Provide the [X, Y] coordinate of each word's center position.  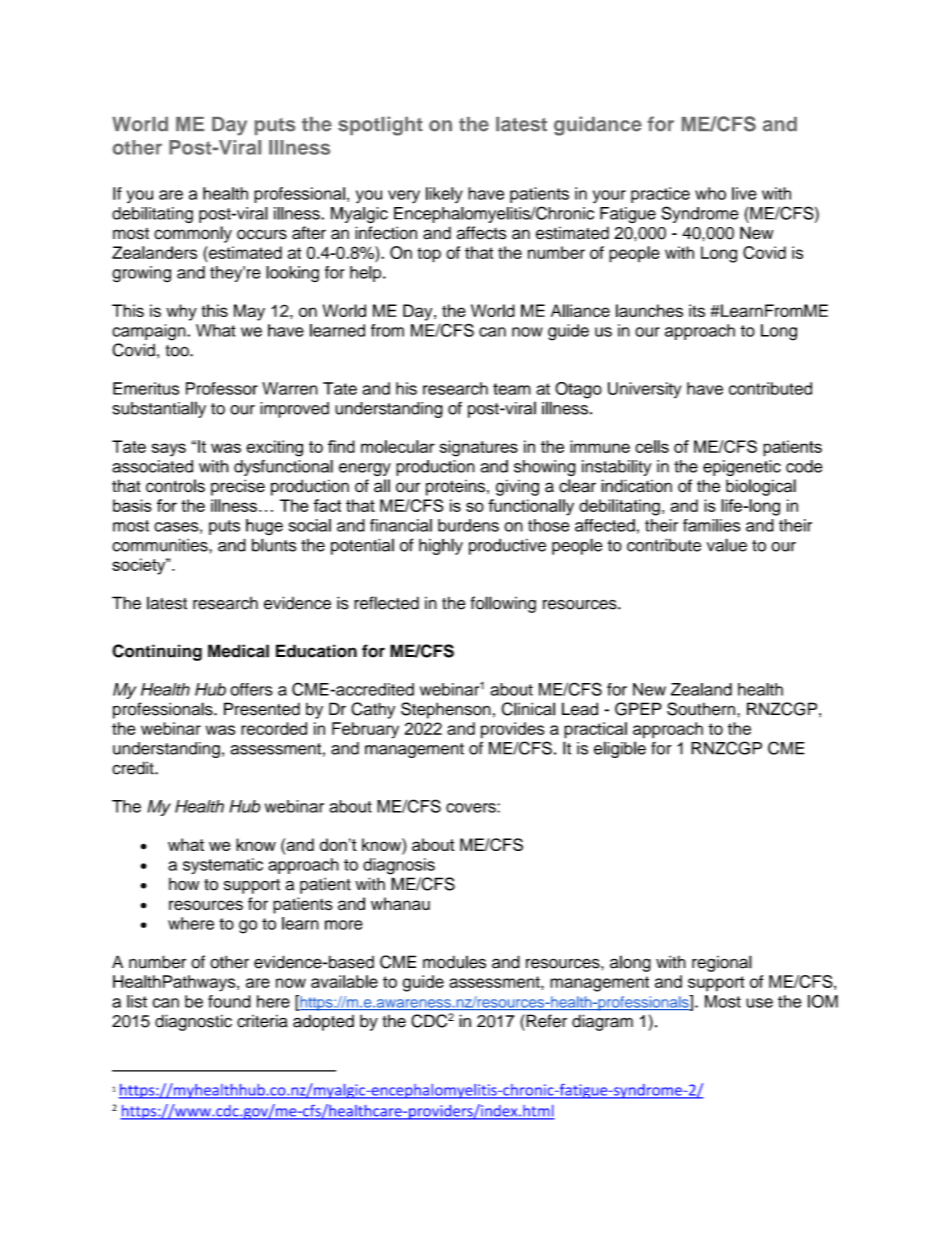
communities [161, 545]
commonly [193, 234]
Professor [222, 388]
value [727, 545]
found [229, 1001]
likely [444, 195]
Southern [701, 709]
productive [507, 546]
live [744, 193]
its [697, 310]
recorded [274, 728]
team [512, 389]
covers [472, 808]
